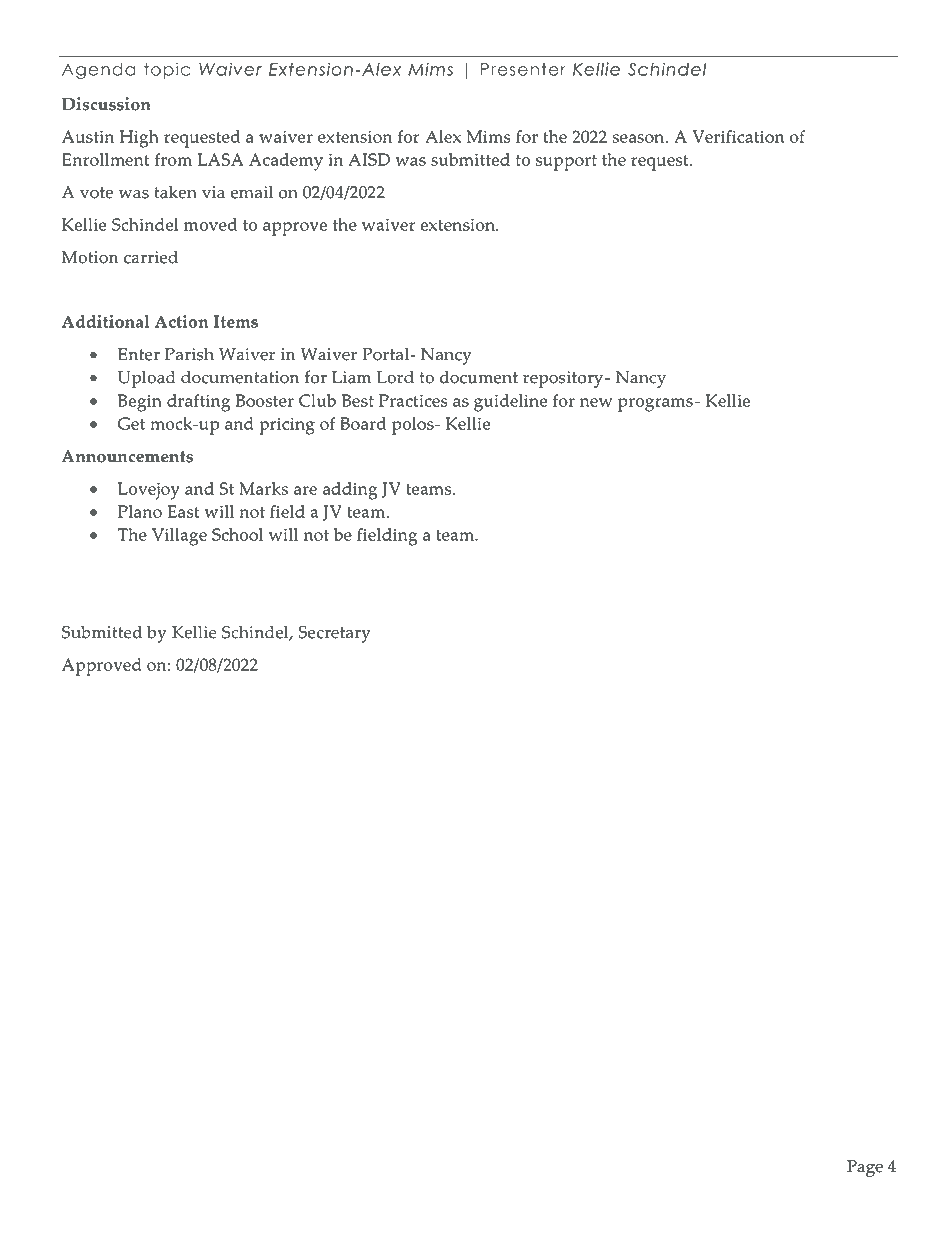  Describe the element at coordinates (350, 491) in the screenshot. I see `adding` at that location.
